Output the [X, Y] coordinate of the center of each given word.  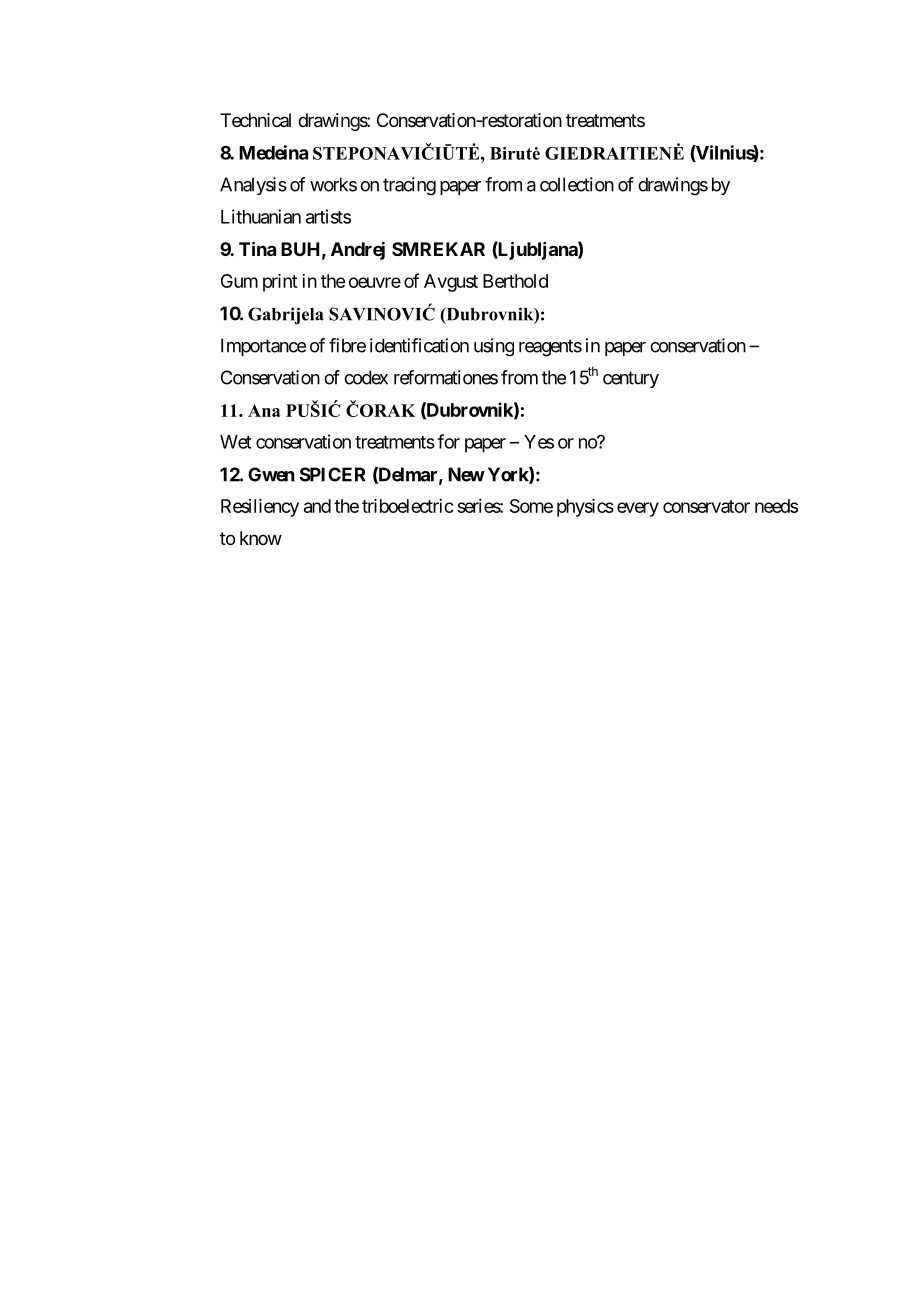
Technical [255, 120]
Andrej [358, 250]
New [466, 474]
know [261, 538]
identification [419, 345]
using [494, 347]
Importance [263, 347]
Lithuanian [261, 216]
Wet [236, 442]
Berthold [515, 281]
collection [577, 184]
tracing [409, 186]
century [631, 379]
